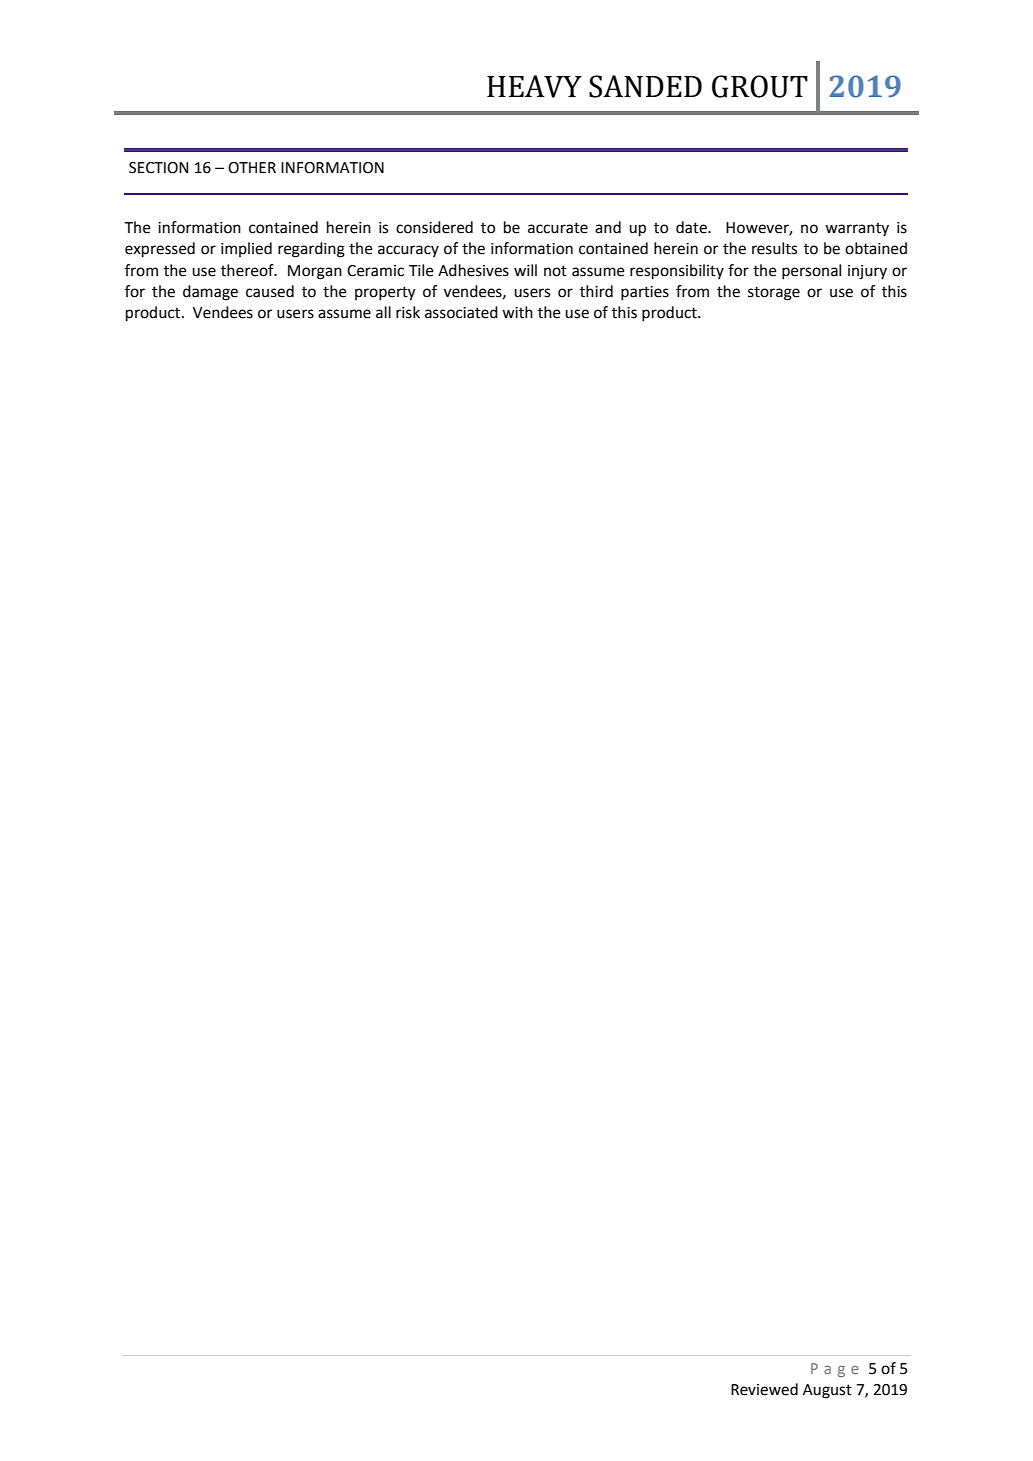 Image resolution: width=1033 pixels, height=1461 pixels. I want to click on GROUT, so click(760, 86).
